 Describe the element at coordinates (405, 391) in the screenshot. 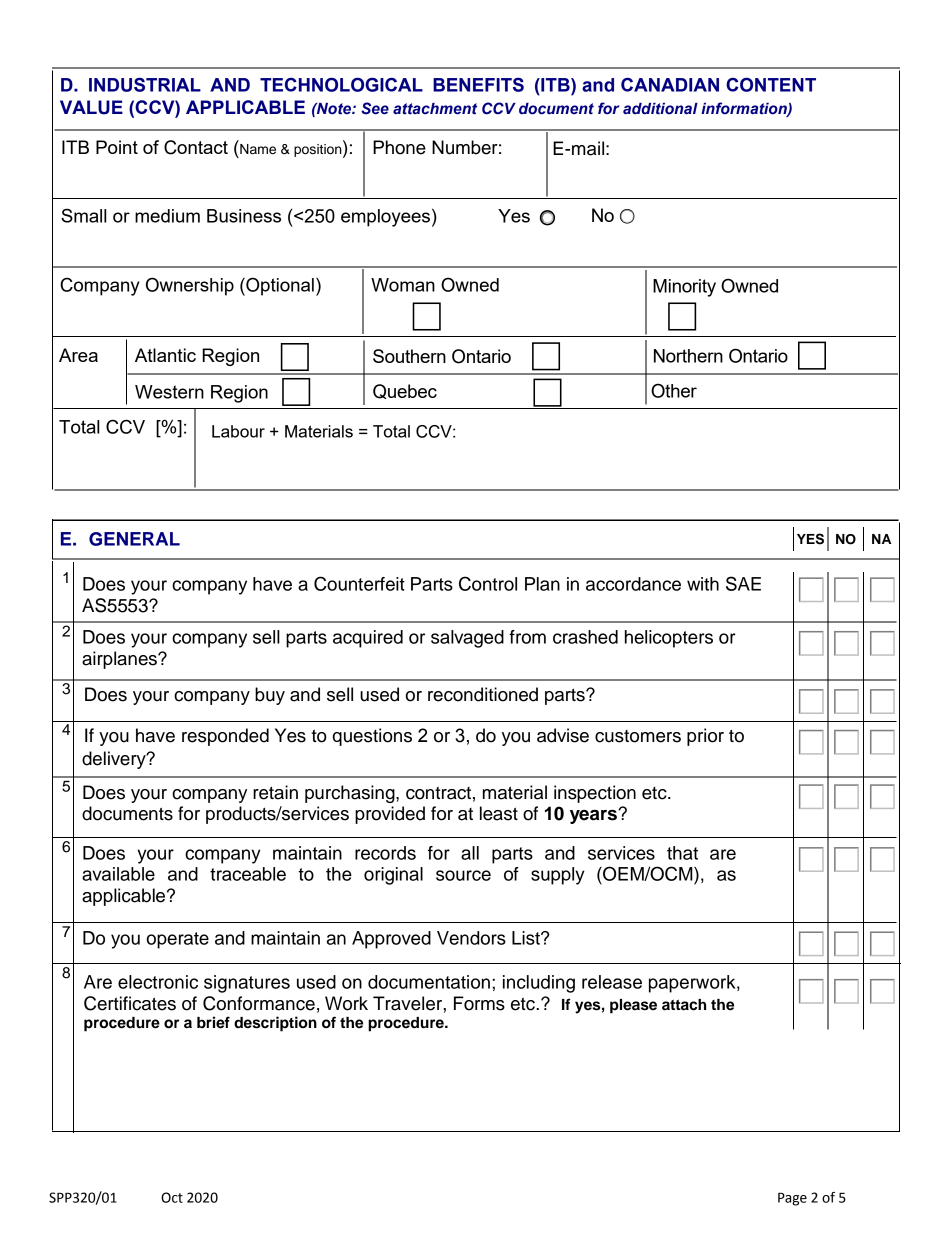

I see `Quebec` at that location.
